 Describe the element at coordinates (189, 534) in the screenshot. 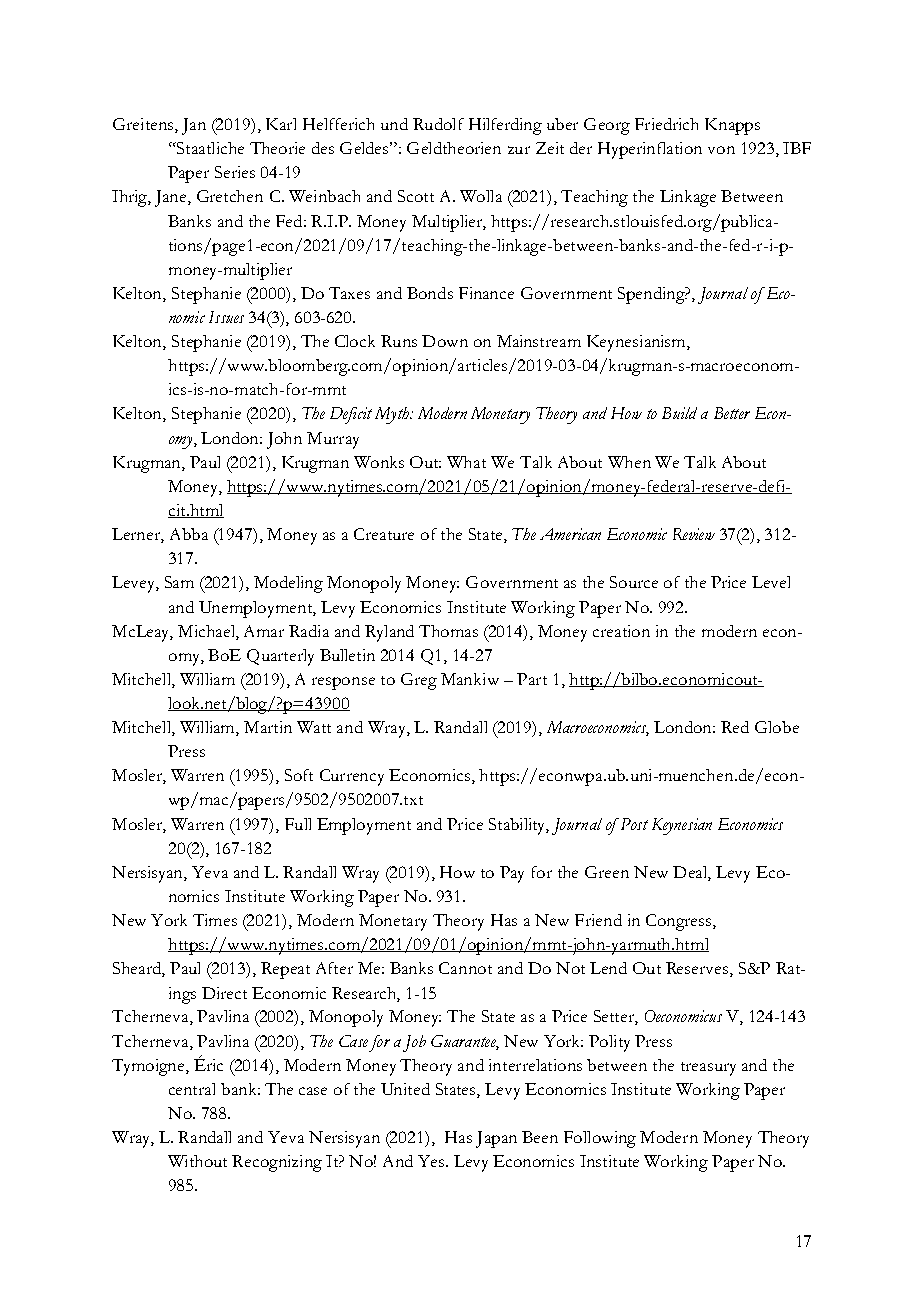

I see `Abba` at that location.
